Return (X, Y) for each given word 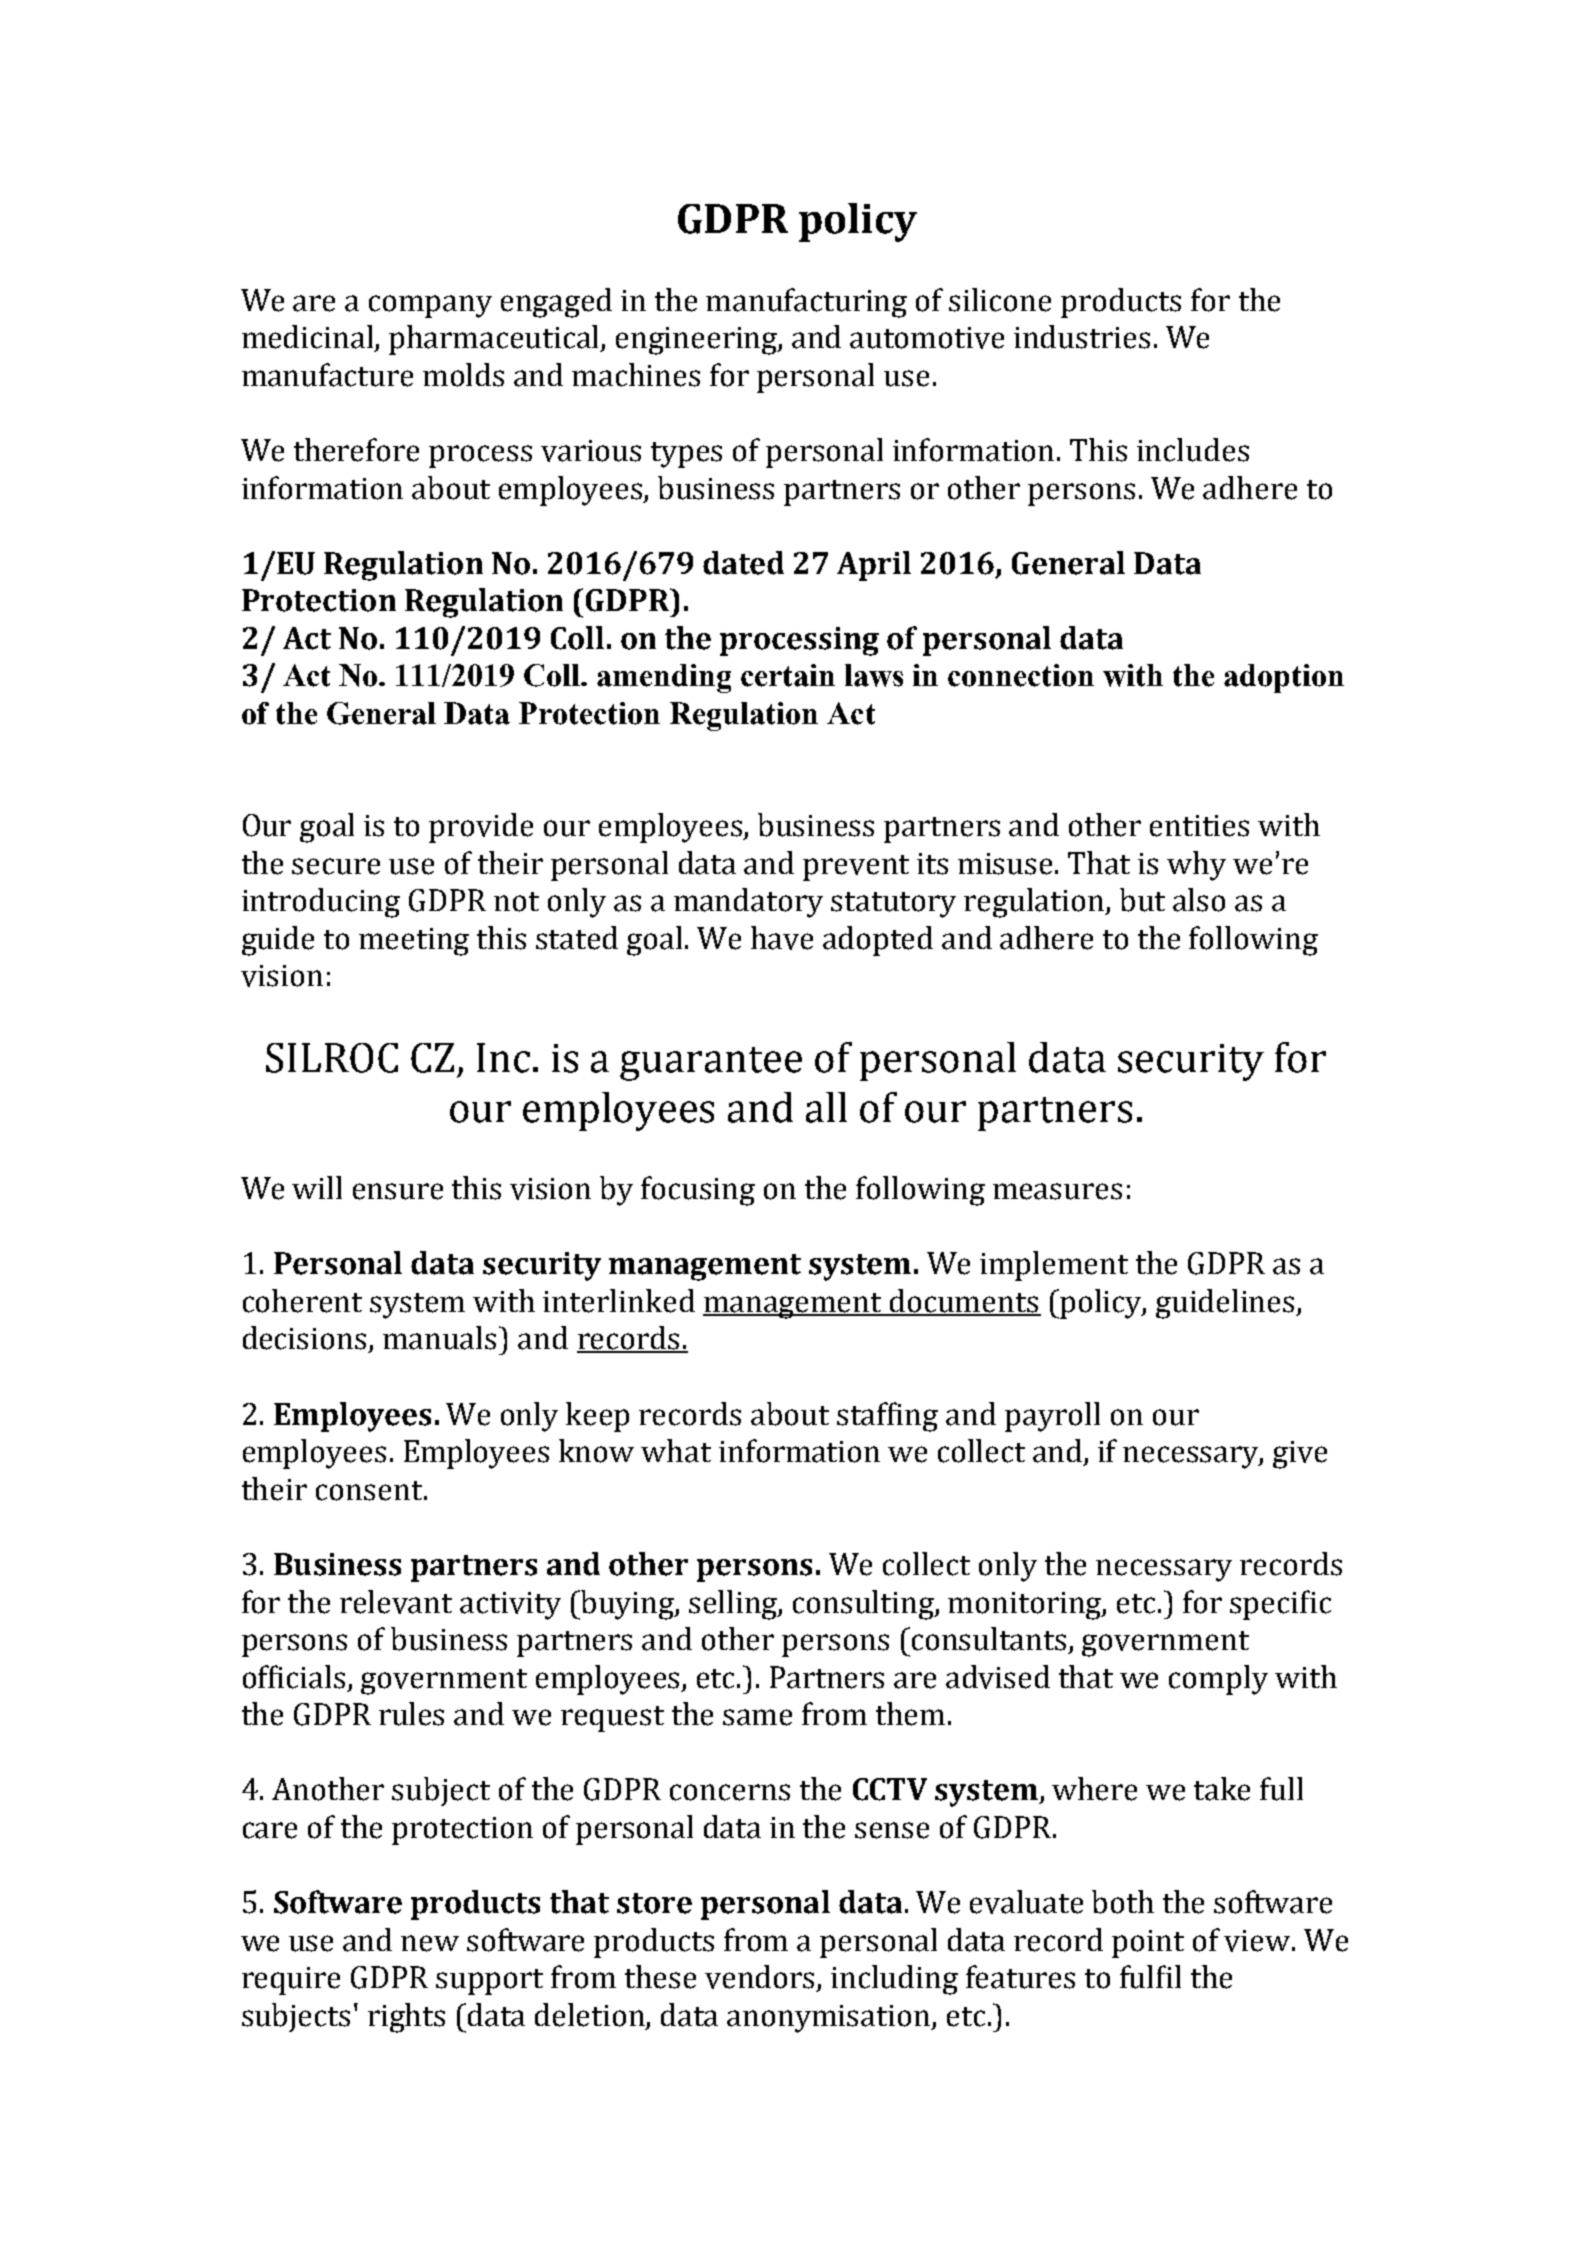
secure (336, 866)
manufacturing (806, 303)
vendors (761, 1978)
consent (369, 1491)
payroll (1052, 1417)
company (430, 306)
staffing (887, 1417)
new (430, 1943)
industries (1082, 337)
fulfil (1150, 1977)
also (1199, 900)
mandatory (748, 903)
